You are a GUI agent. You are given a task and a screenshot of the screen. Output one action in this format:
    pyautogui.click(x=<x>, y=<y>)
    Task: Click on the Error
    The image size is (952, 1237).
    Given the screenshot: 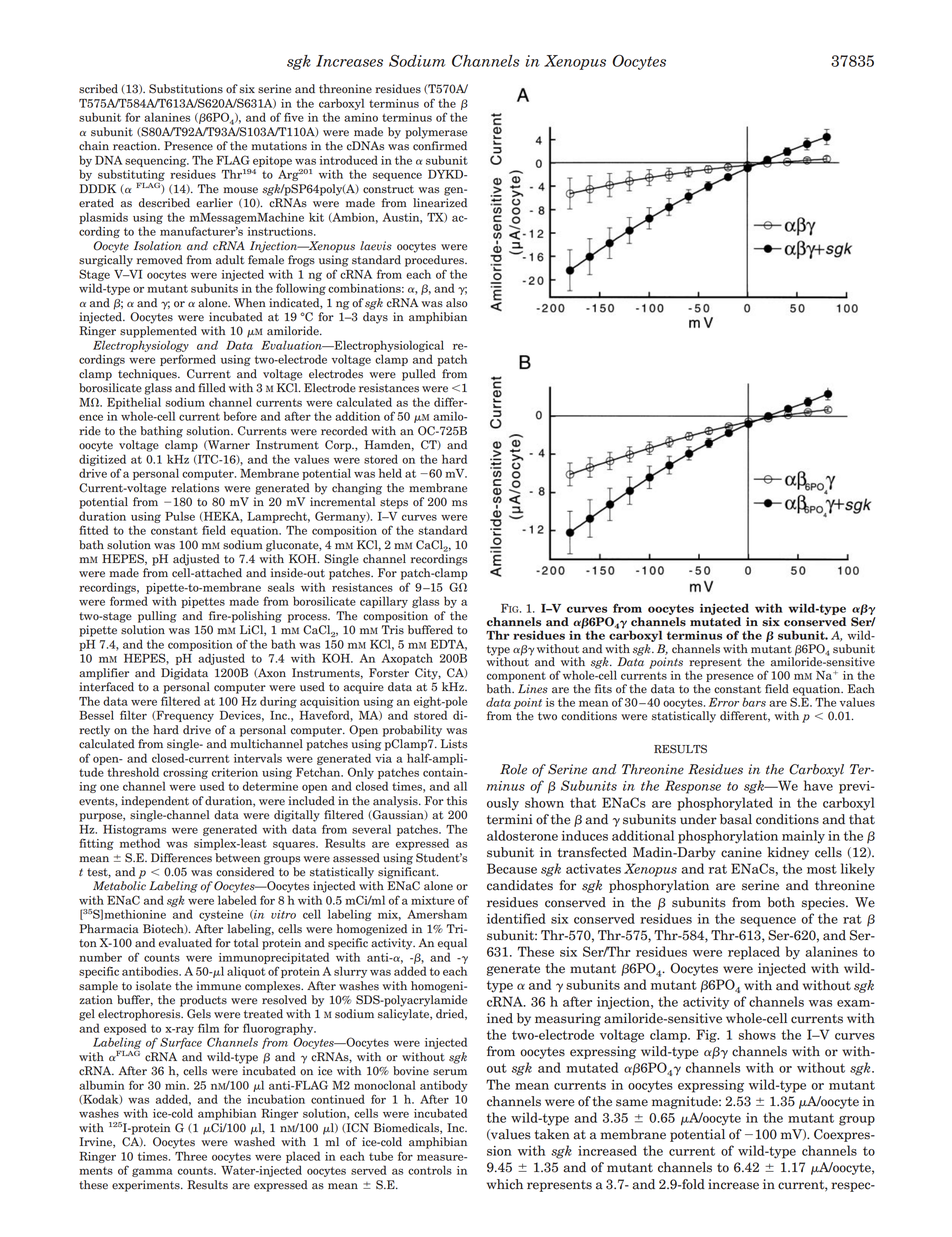 What is the action you would take?
    pyautogui.click(x=724, y=702)
